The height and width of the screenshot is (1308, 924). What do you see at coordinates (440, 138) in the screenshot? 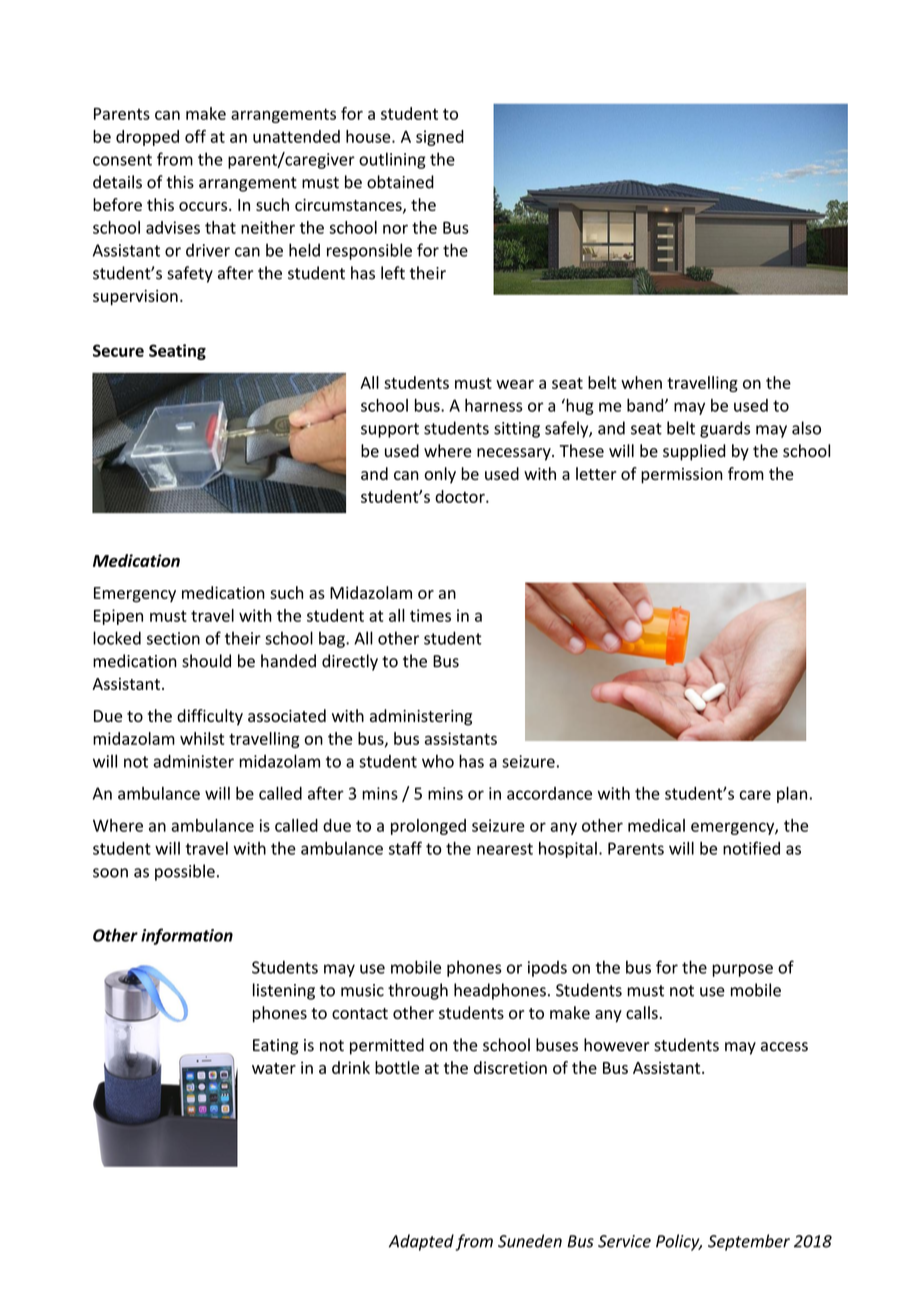
I see `signed` at bounding box center [440, 138].
